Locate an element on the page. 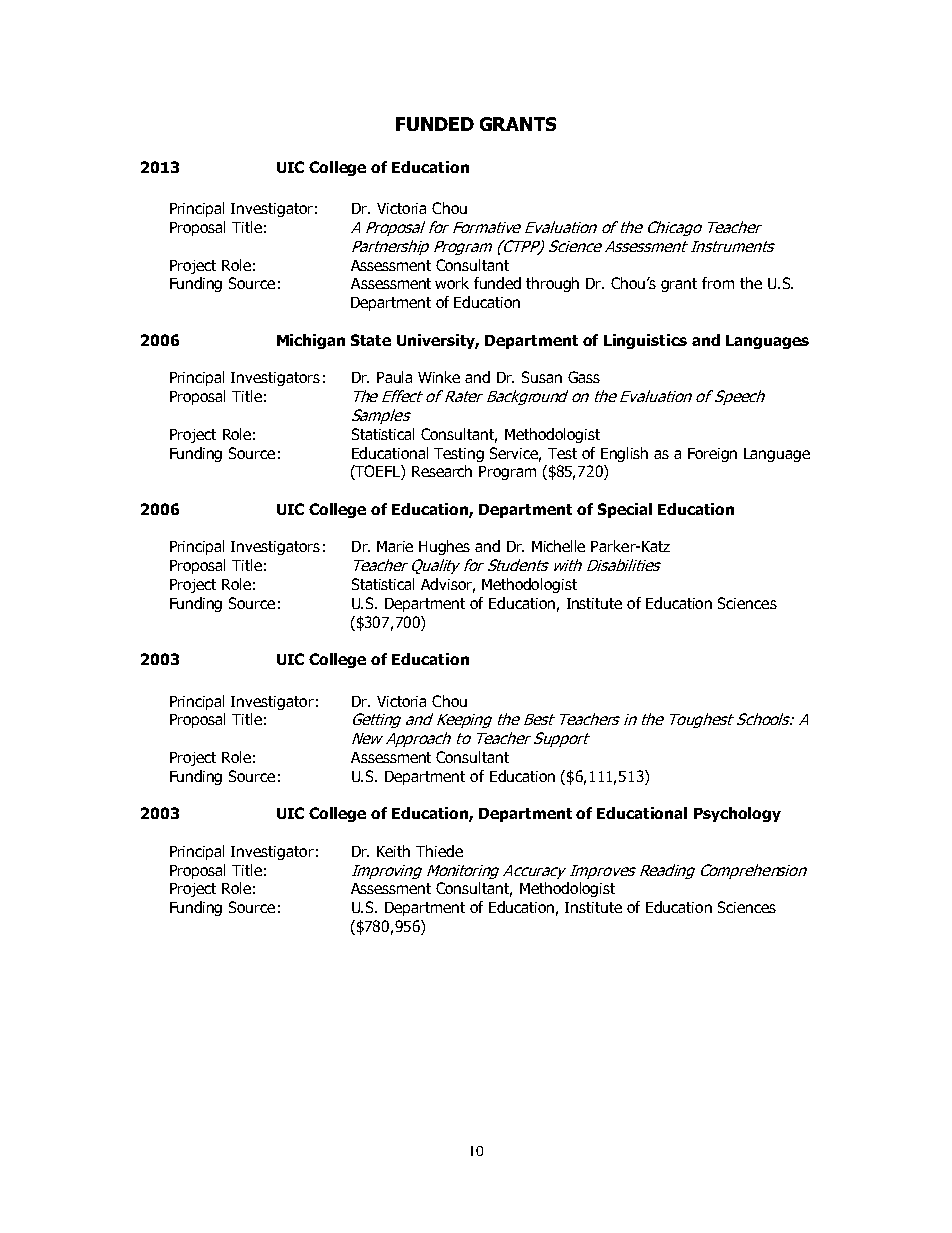 This document has width=952, height=1233. Susan is located at coordinates (542, 377).
